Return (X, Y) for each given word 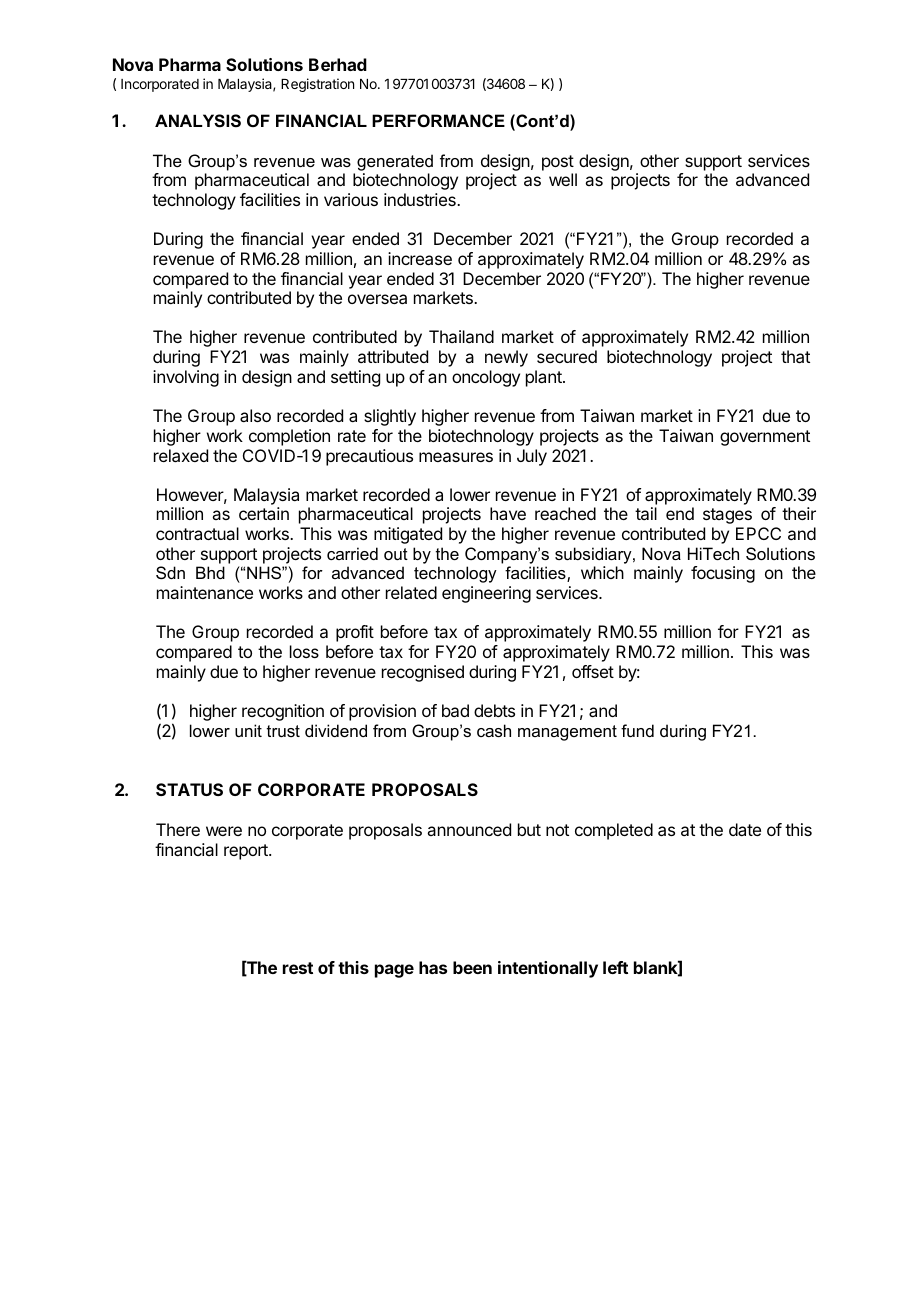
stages (727, 516)
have (508, 513)
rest (298, 968)
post (558, 163)
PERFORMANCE (438, 120)
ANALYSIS (198, 121)
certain (264, 513)
